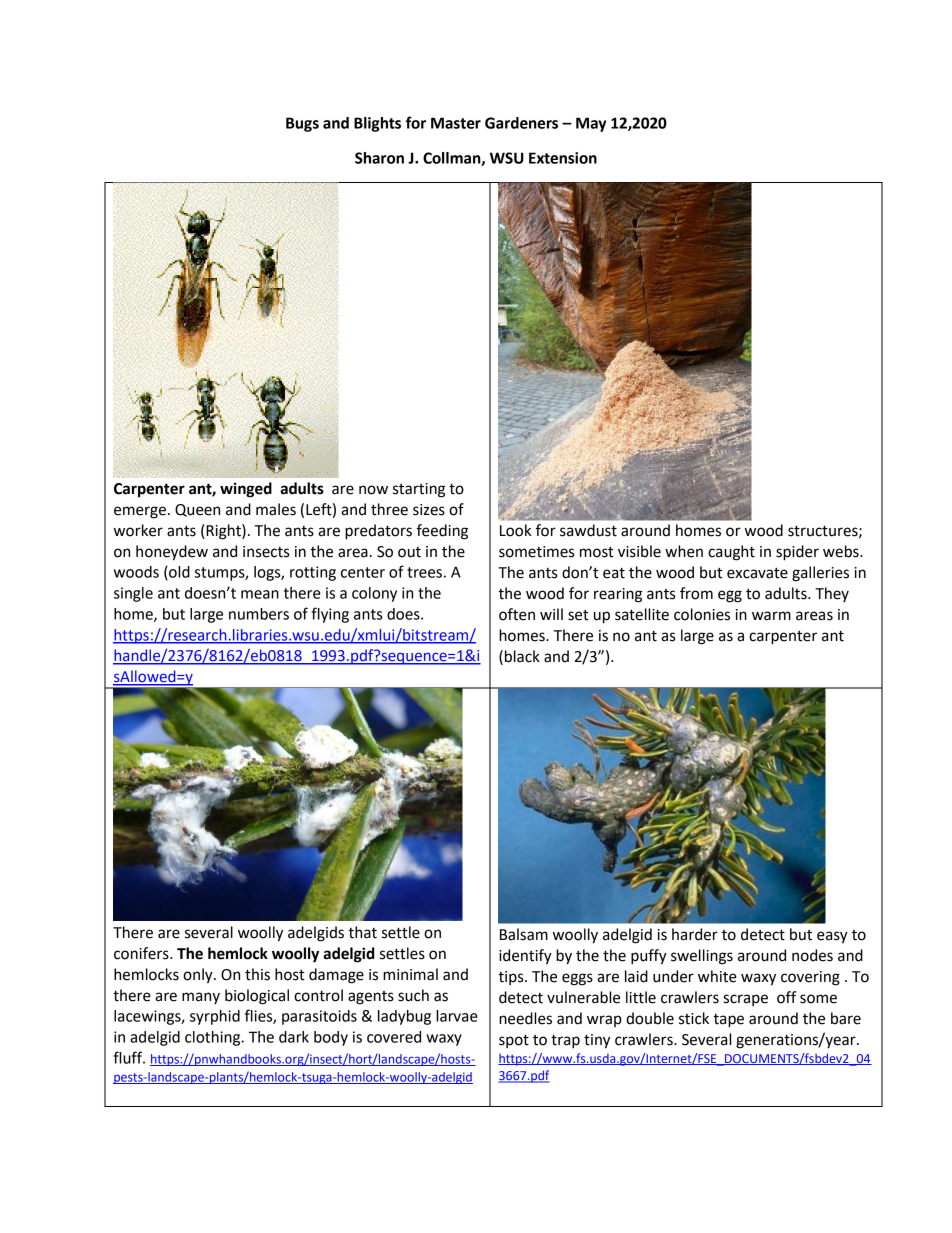  I want to click on larvae, so click(457, 1016).
